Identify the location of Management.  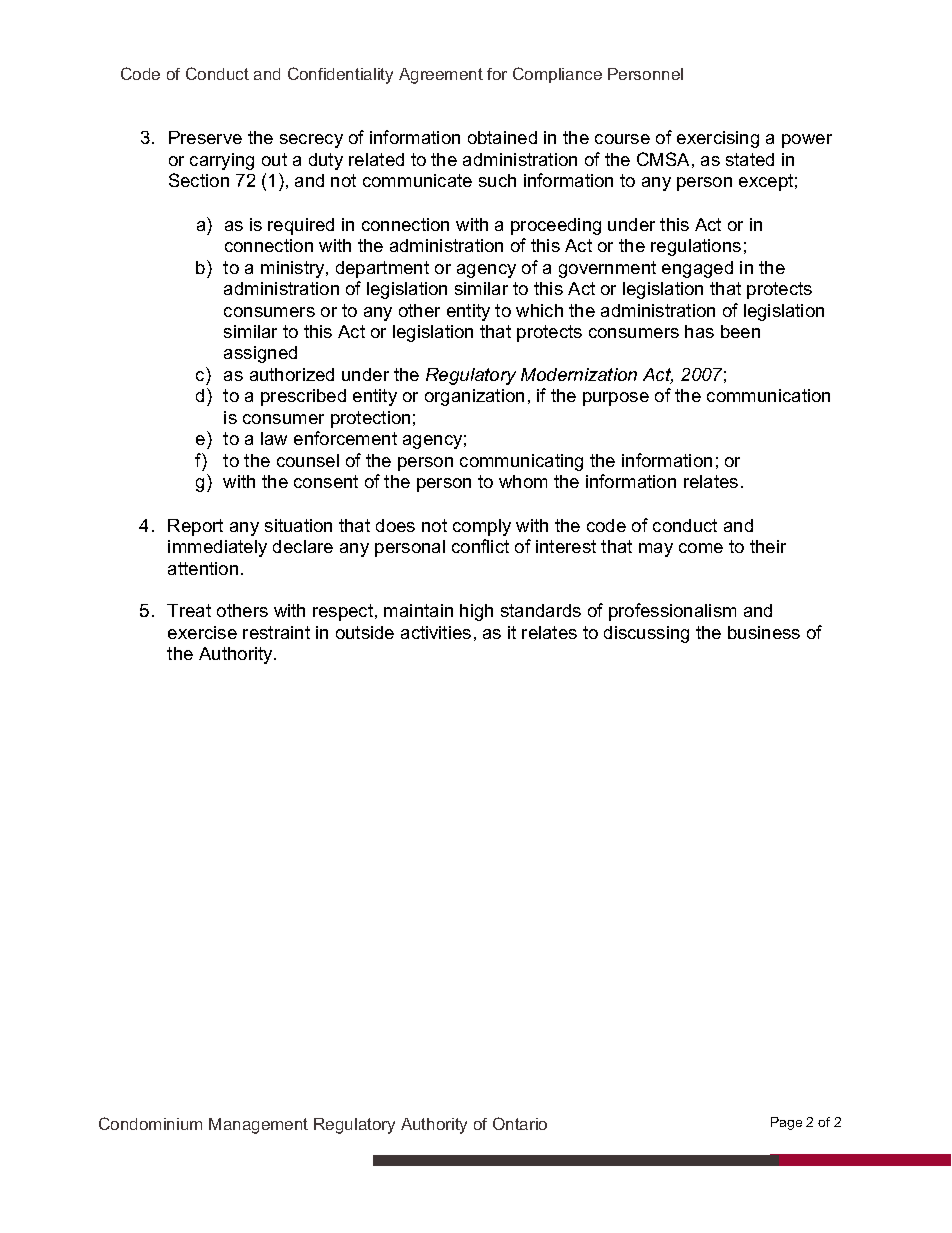
(258, 1126).
